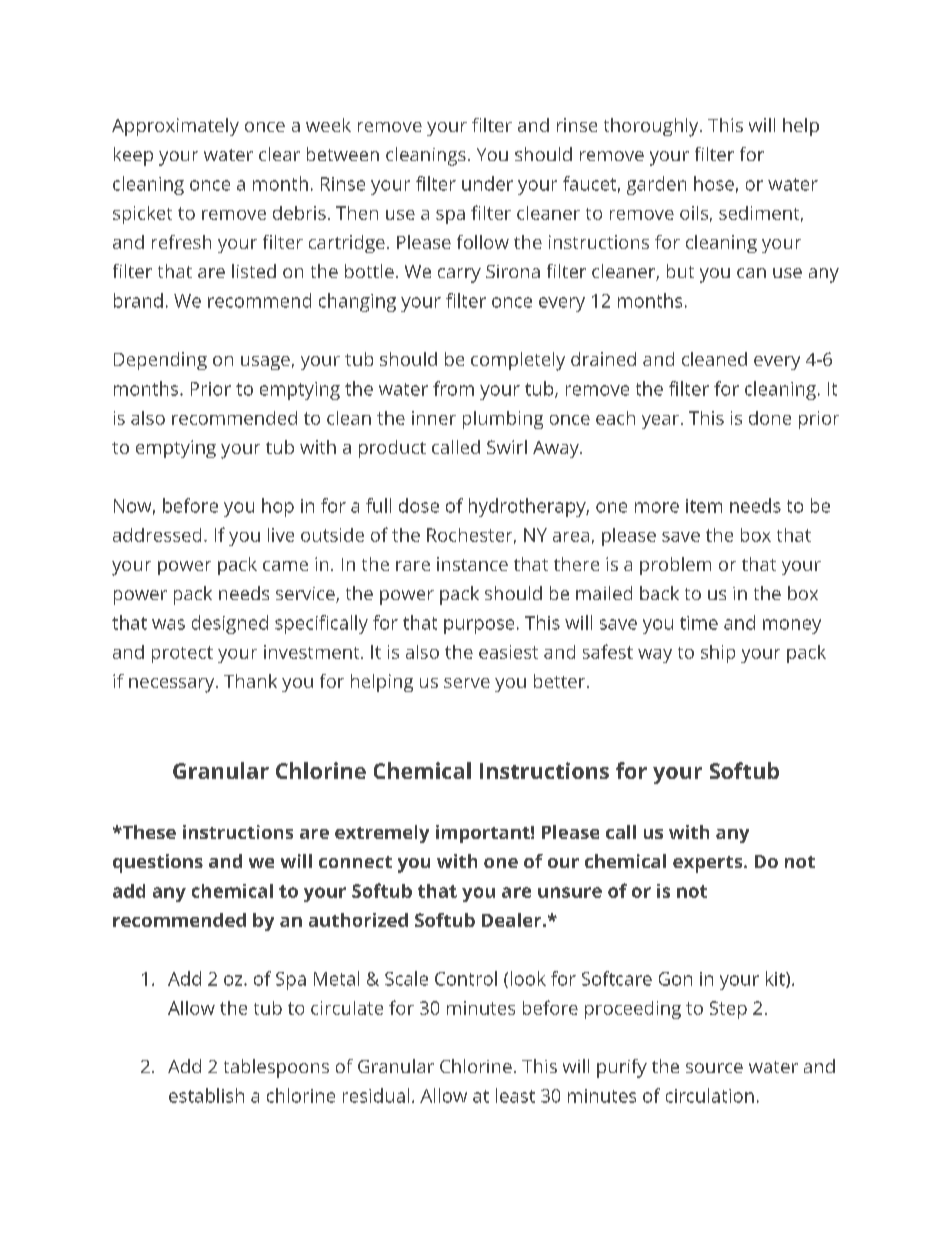 This screenshot has height=1233, width=952. I want to click on source, so click(714, 1068).
